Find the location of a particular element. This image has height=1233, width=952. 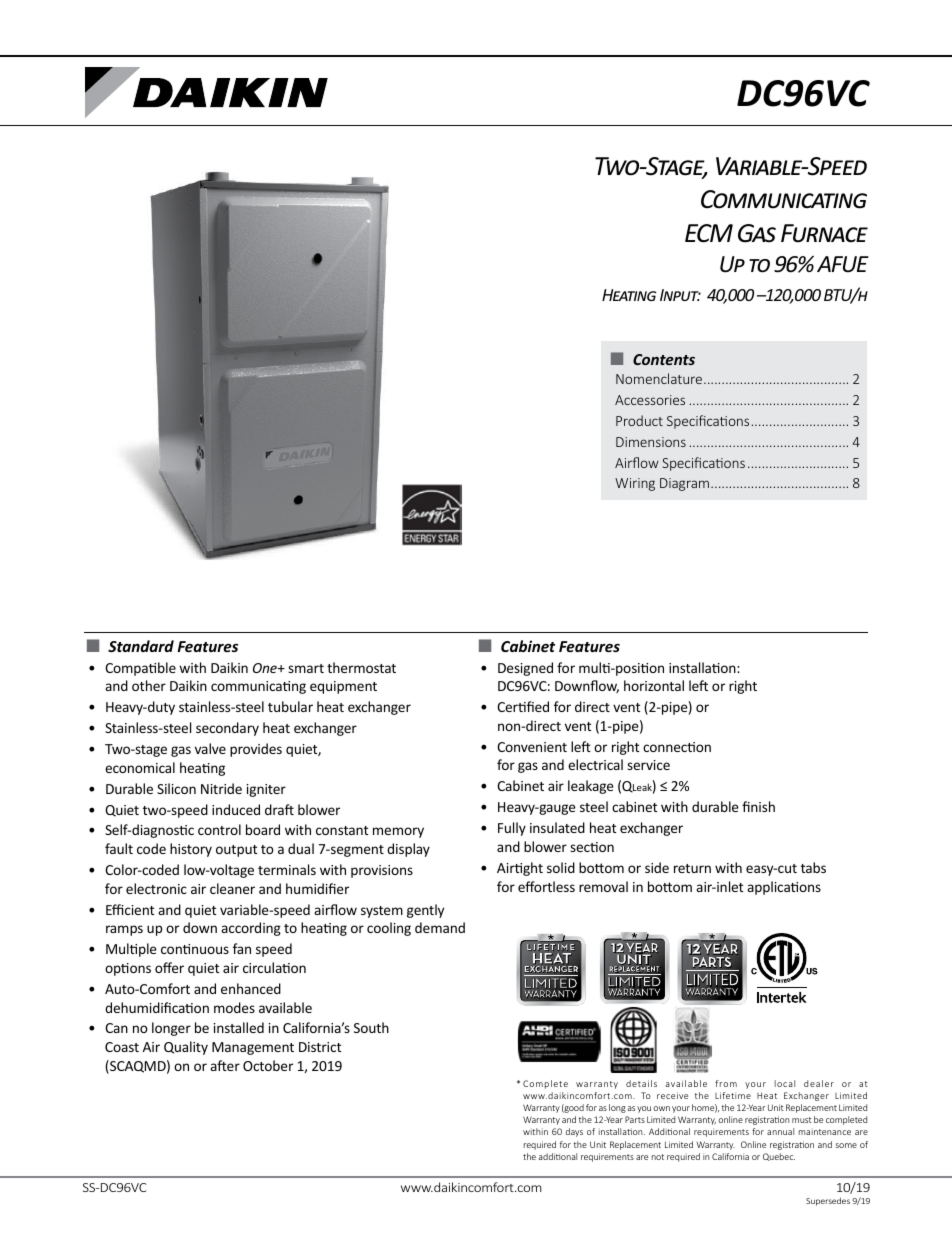

after is located at coordinates (225, 1065).
